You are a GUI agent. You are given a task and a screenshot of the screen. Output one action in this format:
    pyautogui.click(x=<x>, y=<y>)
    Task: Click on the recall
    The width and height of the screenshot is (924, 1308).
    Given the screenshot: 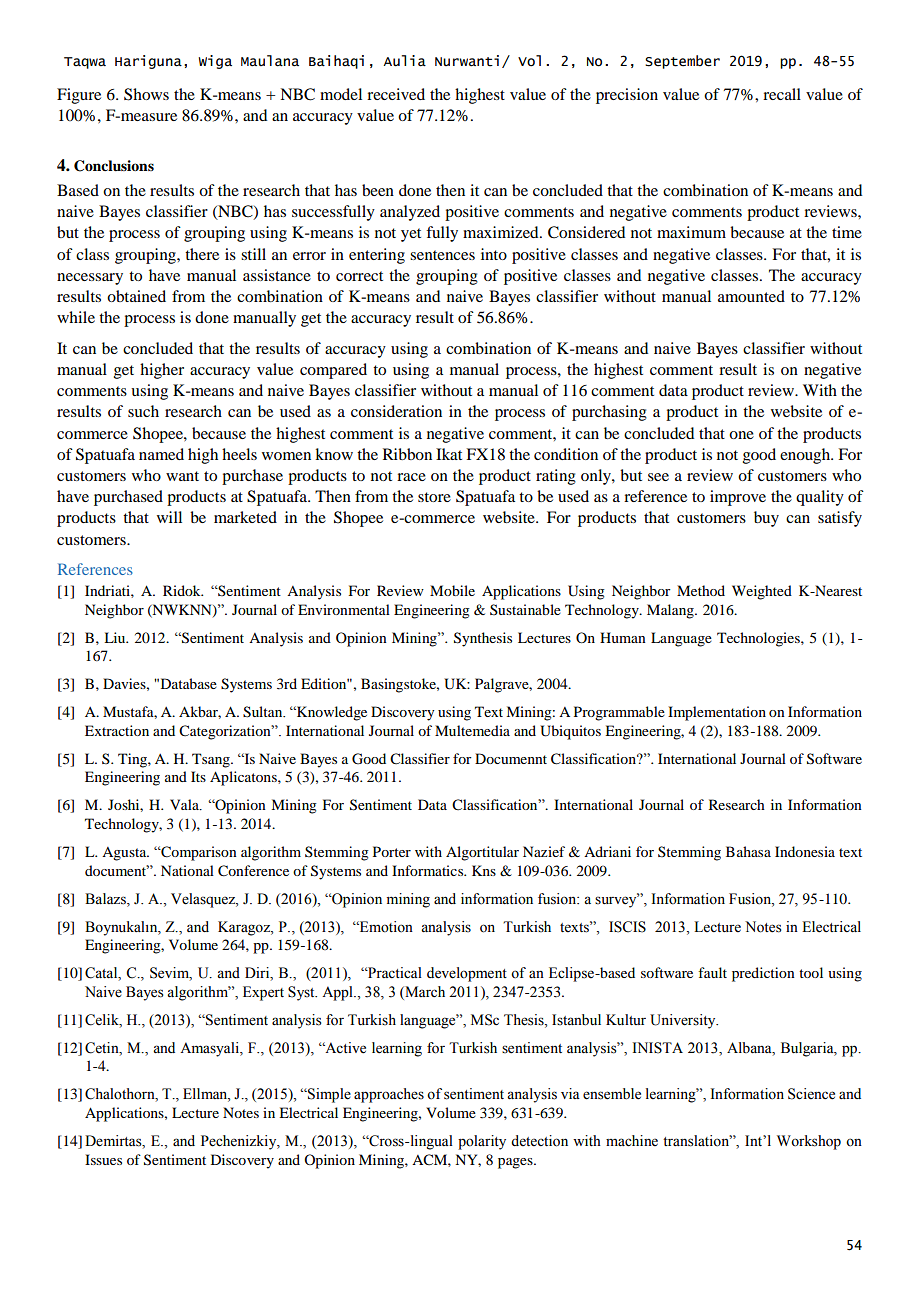 What is the action you would take?
    pyautogui.click(x=782, y=94)
